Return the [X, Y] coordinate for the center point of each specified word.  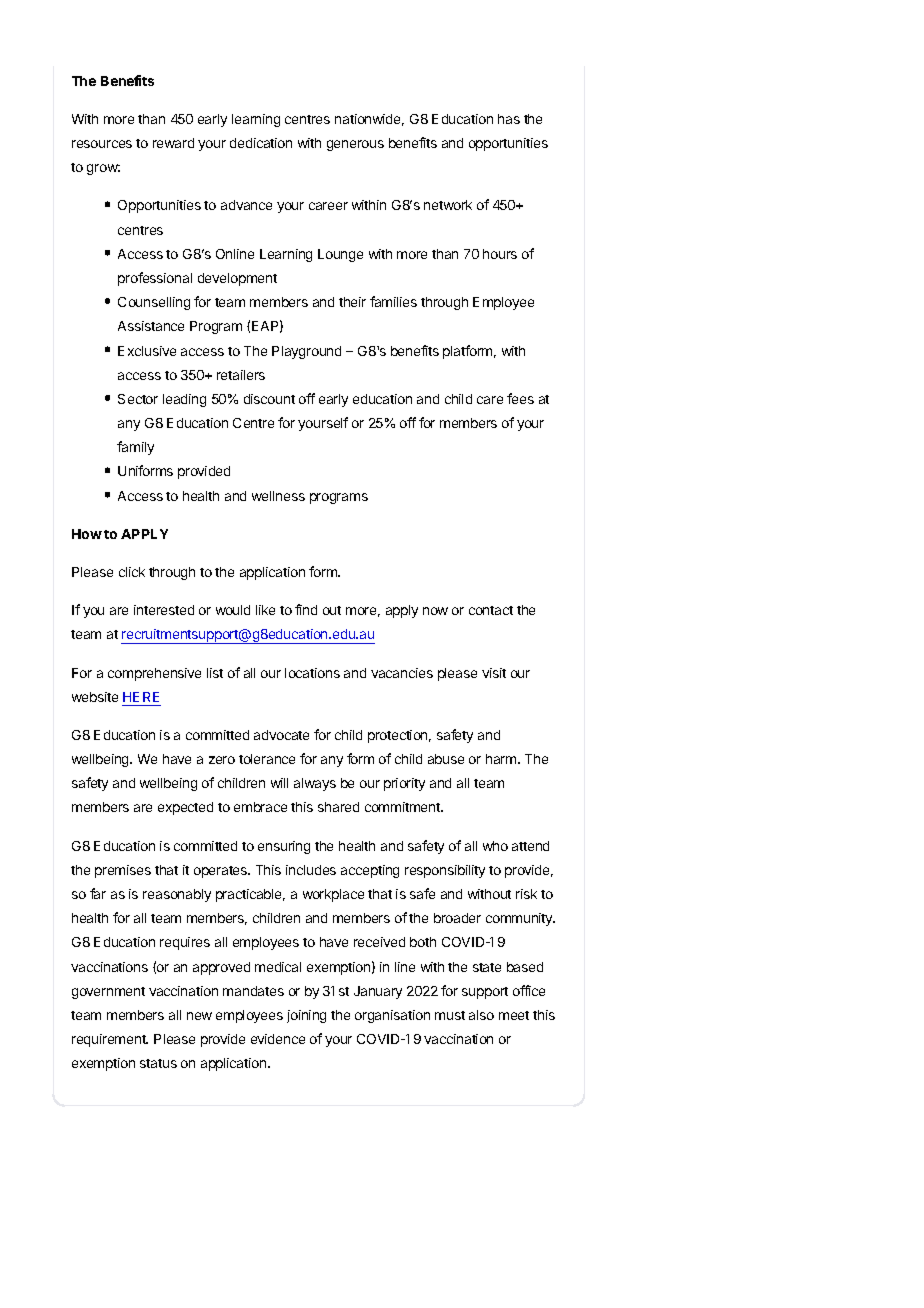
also [481, 1015]
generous [355, 145]
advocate [281, 735]
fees [520, 398]
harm [502, 759]
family [135, 448]
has [509, 119]
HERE [141, 697]
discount [269, 399]
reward [173, 143]
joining [306, 1016]
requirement [110, 1040]
